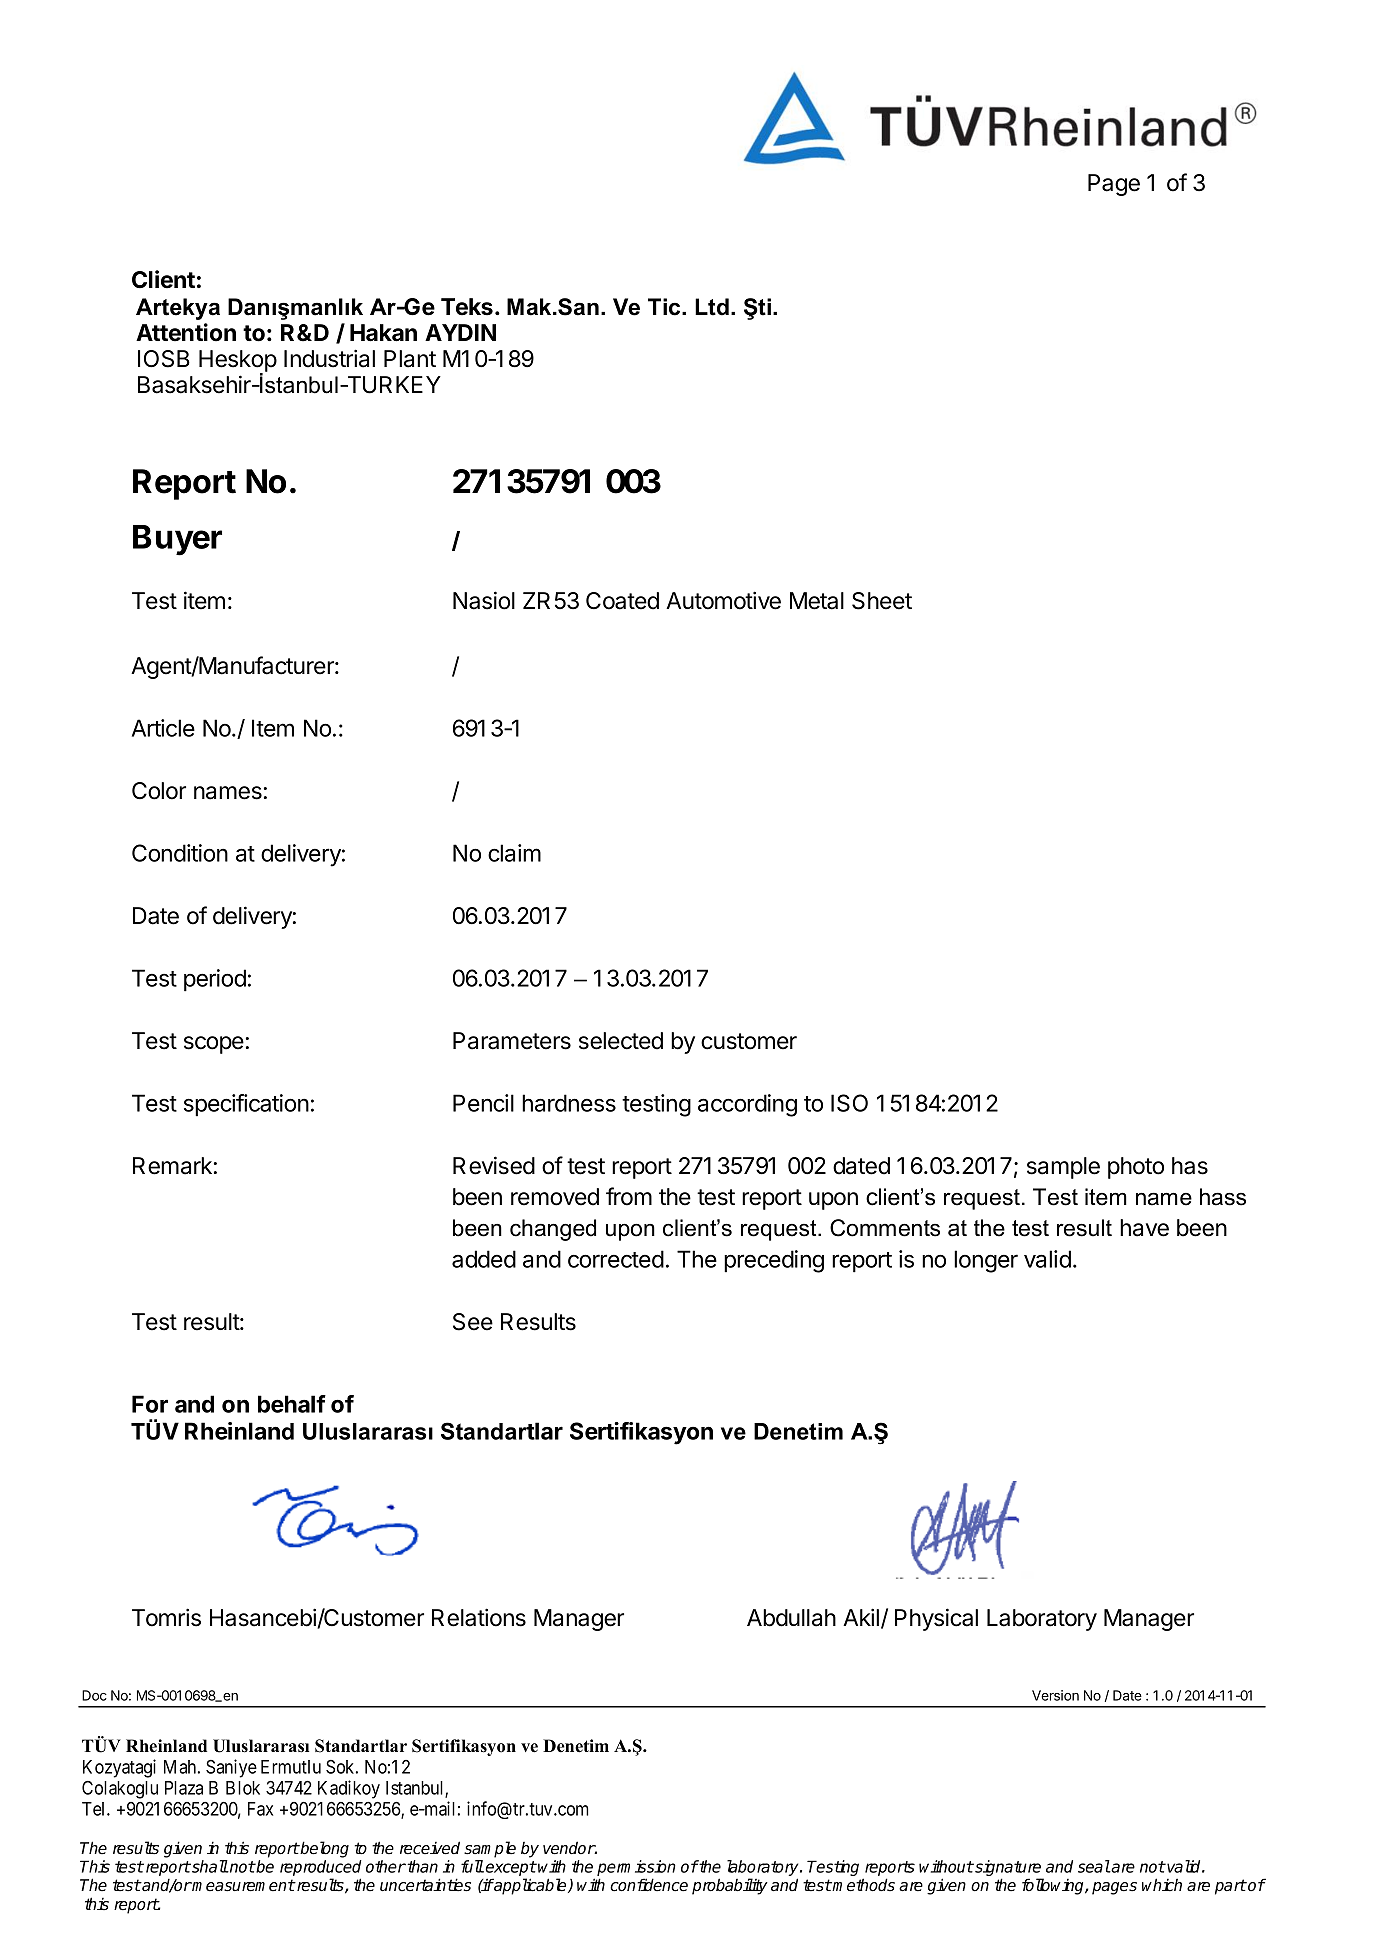 Image resolution: width=1377 pixels, height=1947 pixels. Describe the element at coordinates (621, 1041) in the image. I see `selected` at that location.
